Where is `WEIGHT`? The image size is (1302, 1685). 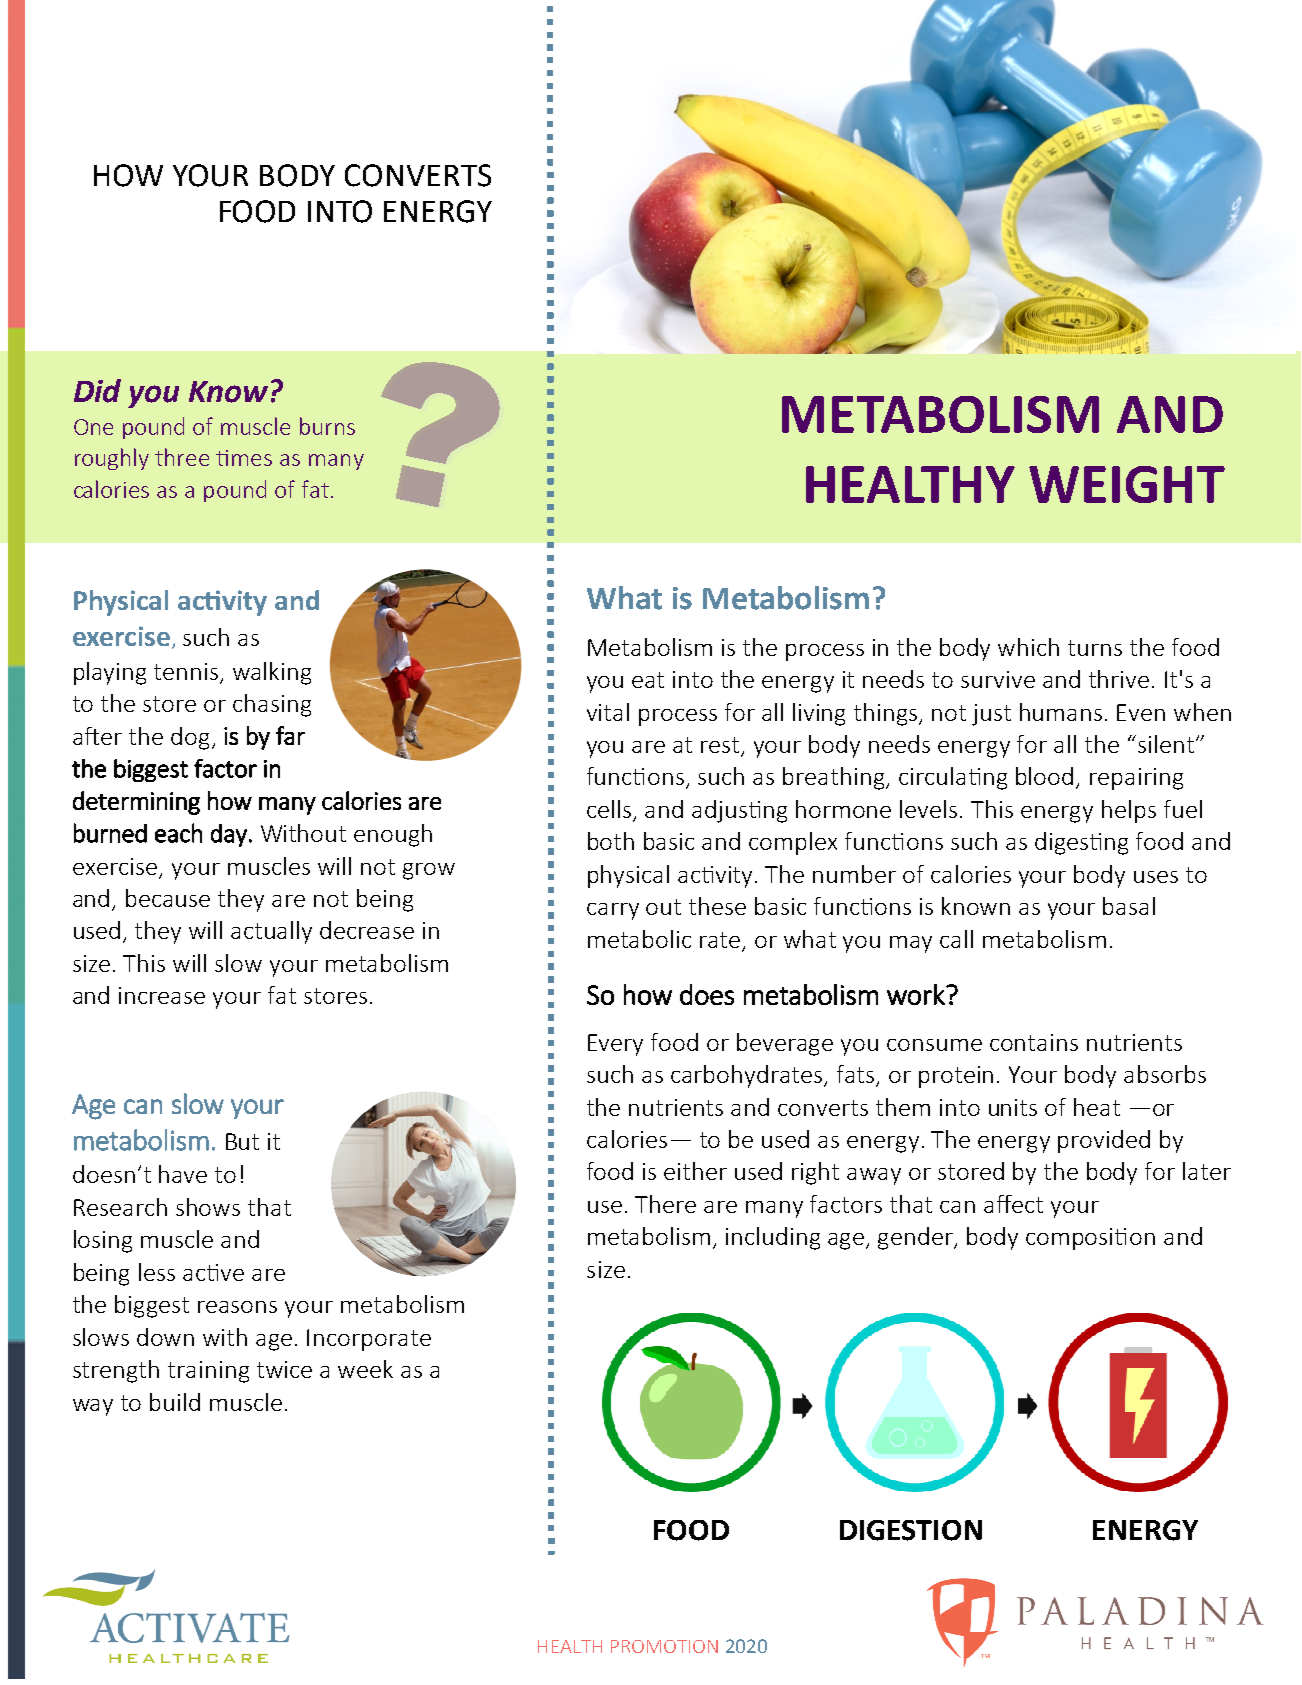 WEIGHT is located at coordinates (1127, 484).
